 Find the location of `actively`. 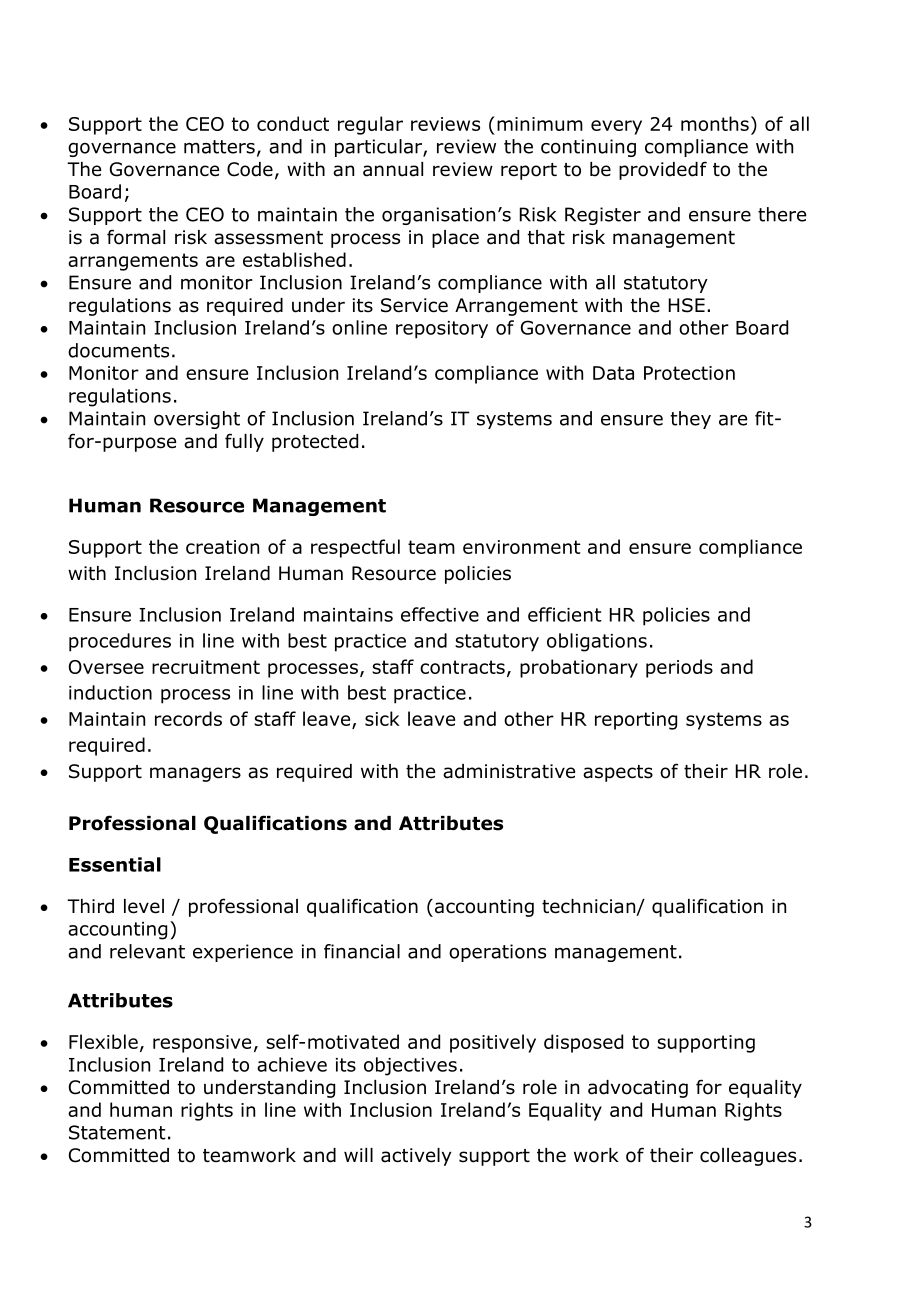

actively is located at coordinates (416, 1157).
